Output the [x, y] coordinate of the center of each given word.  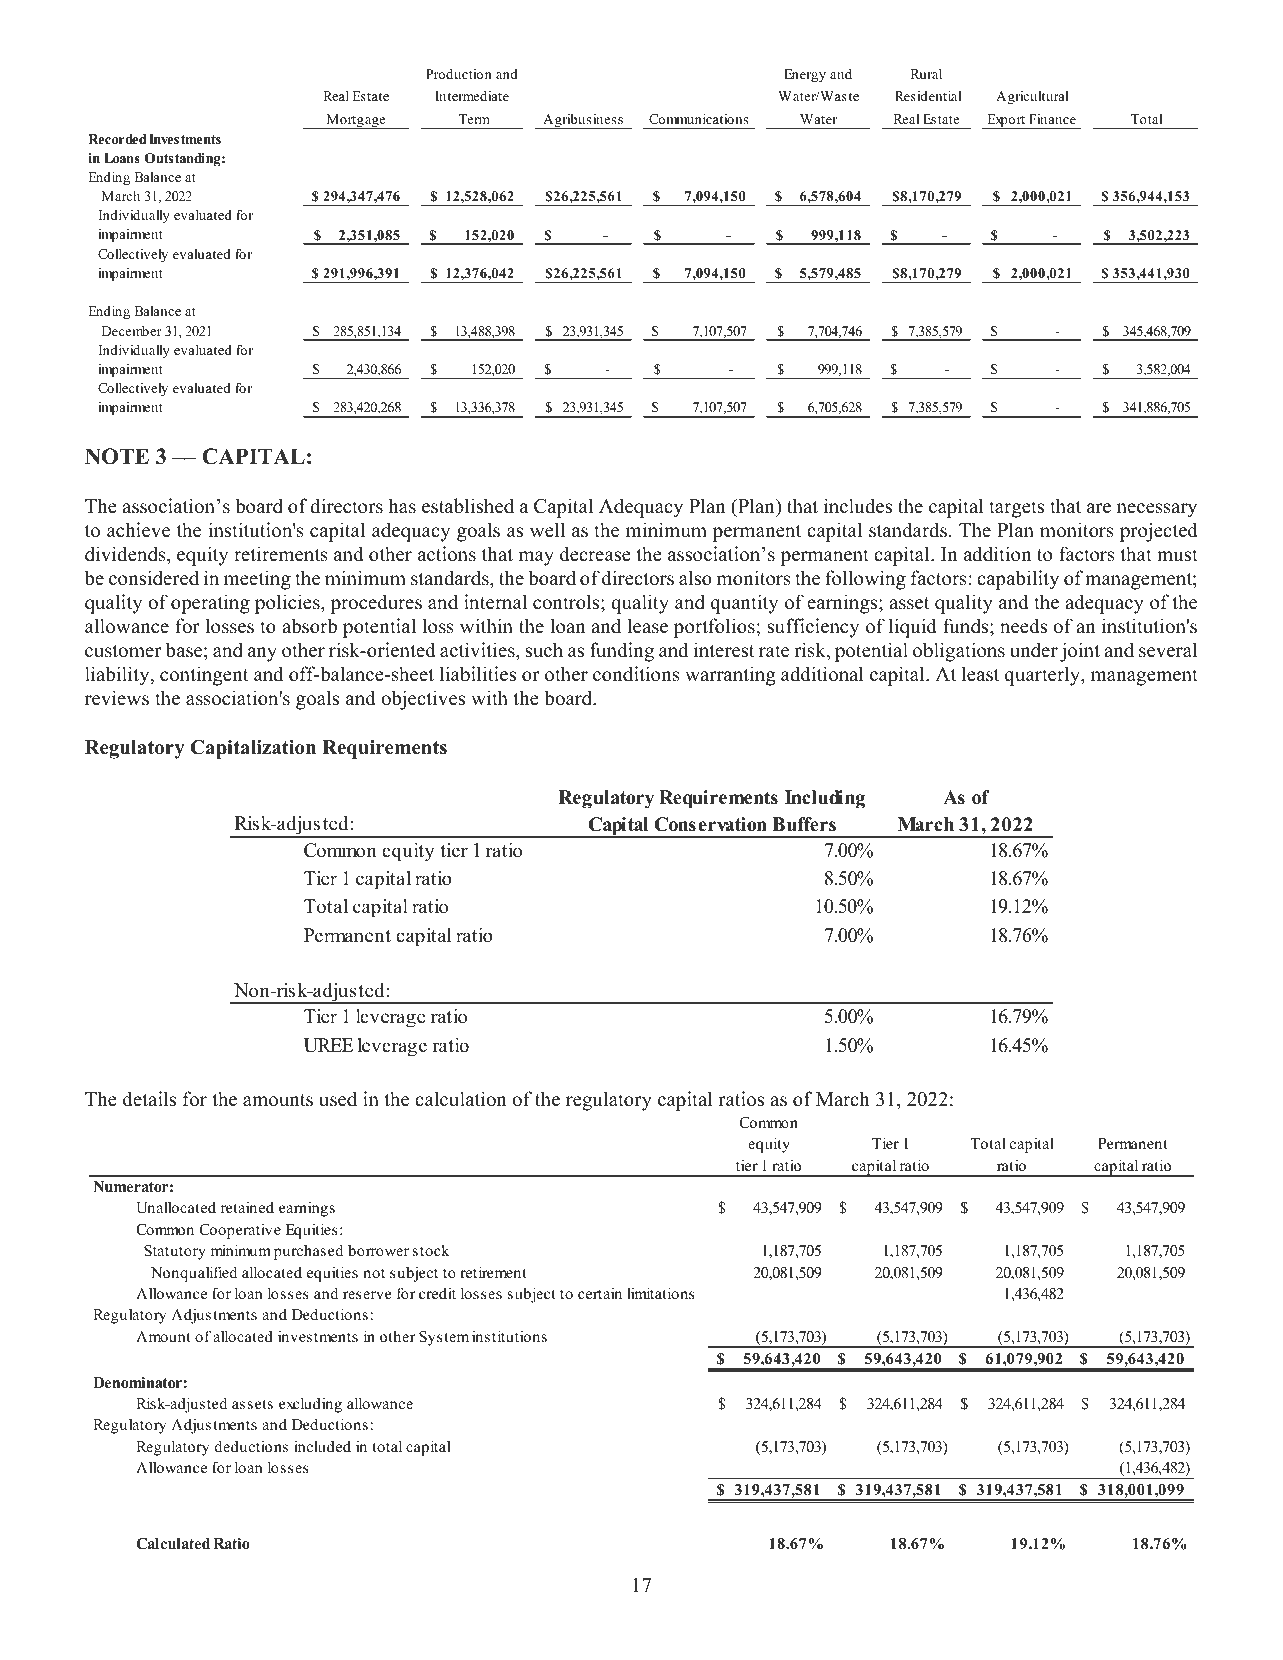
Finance [1052, 119]
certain [600, 1293]
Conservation [711, 824]
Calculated [173, 1544]
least [980, 674]
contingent [204, 676]
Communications [698, 119]
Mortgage [356, 121]
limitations [661, 1293]
